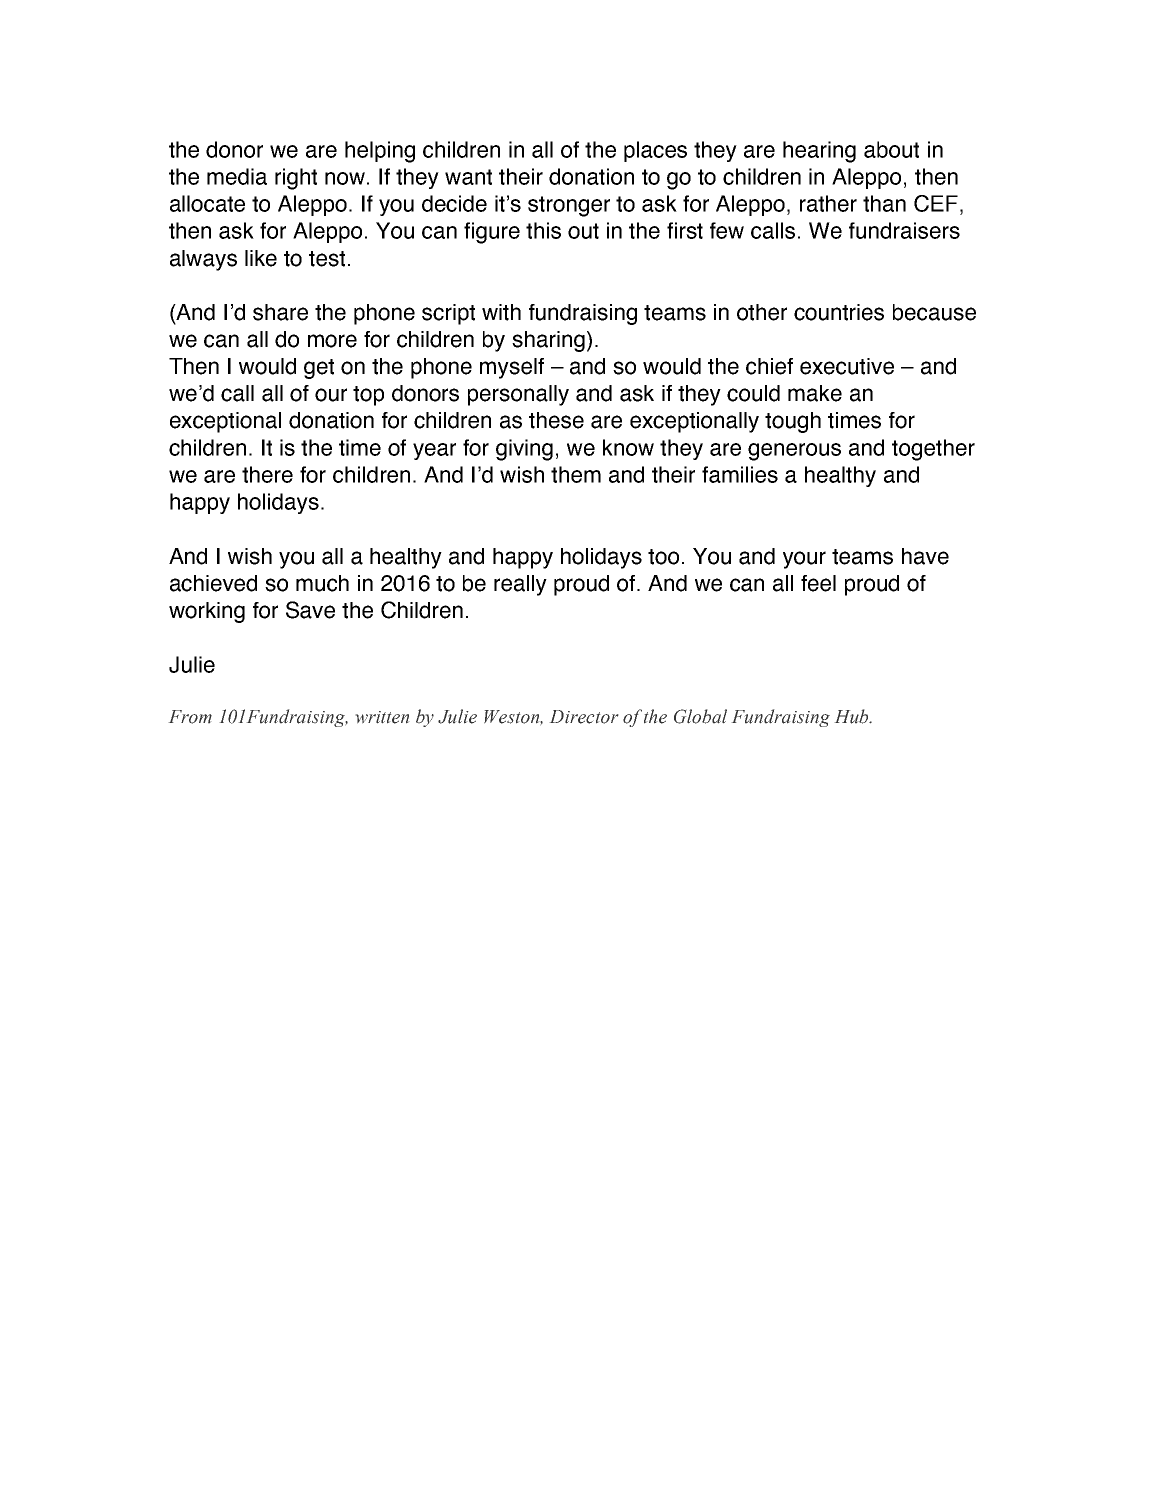 This page has height=1489, width=1150. Describe the element at coordinates (584, 717) in the page. I see `Director` at that location.
